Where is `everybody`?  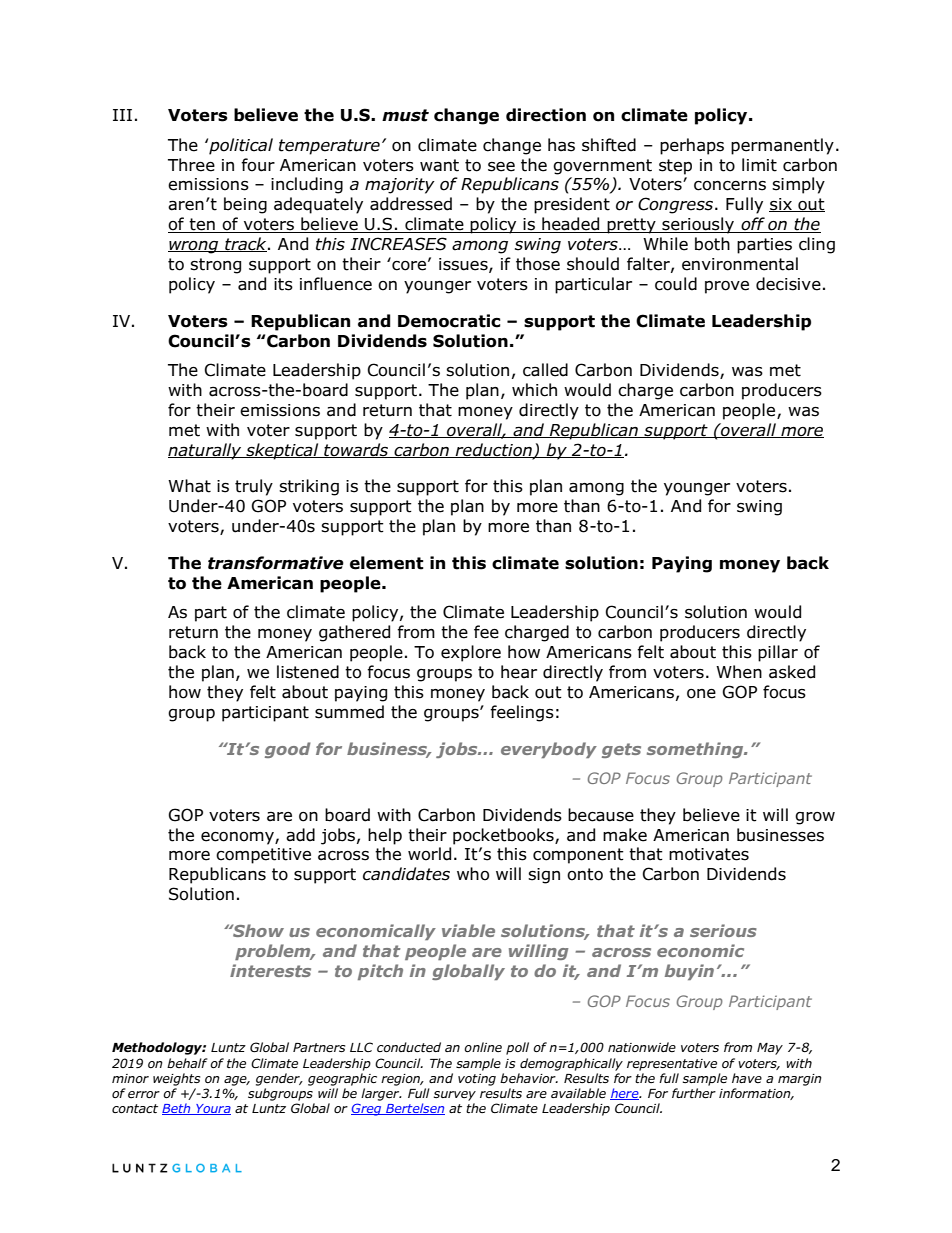 everybody is located at coordinates (549, 750).
